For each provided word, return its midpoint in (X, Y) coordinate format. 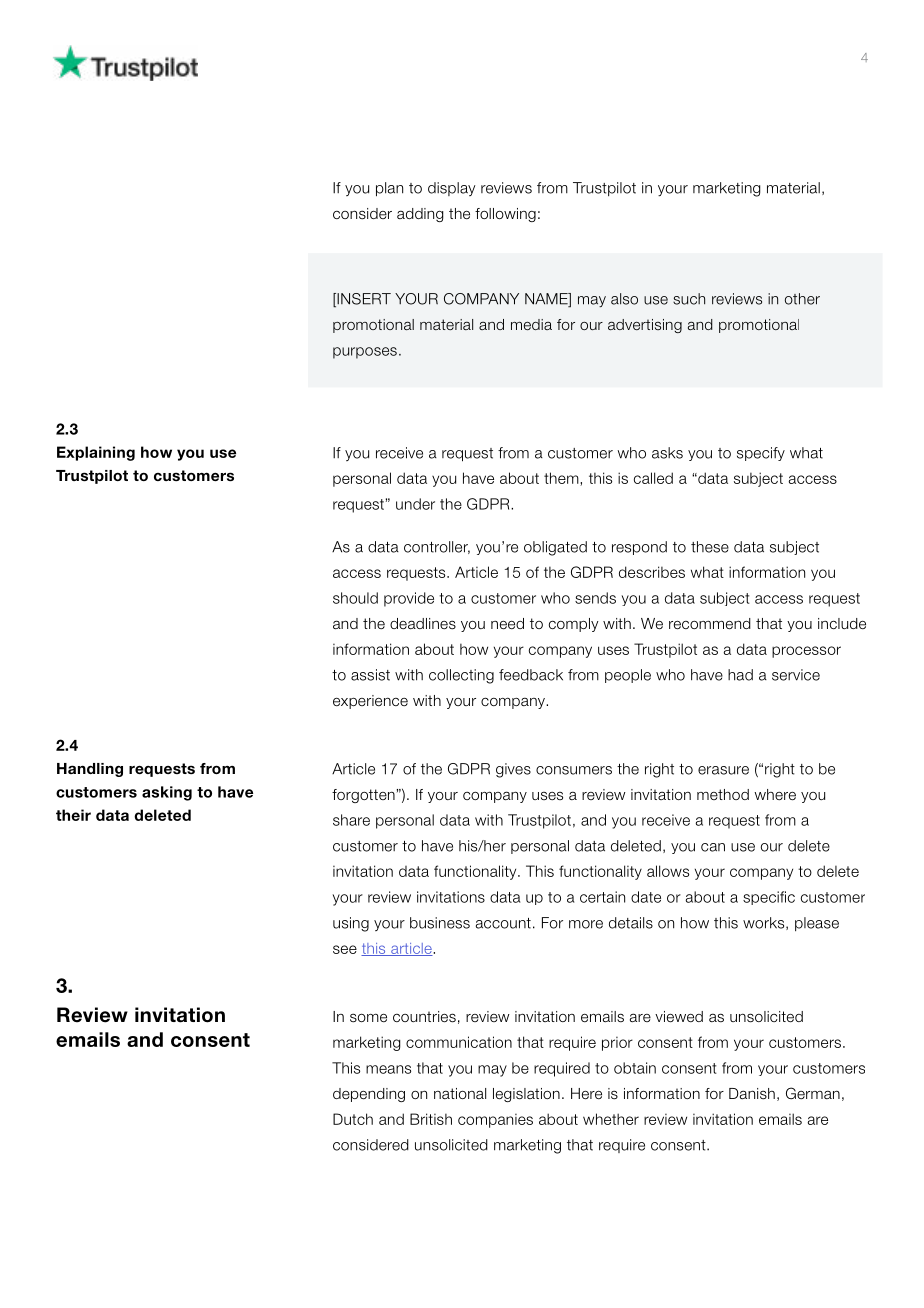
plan (389, 189)
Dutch (353, 1119)
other (802, 299)
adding (420, 215)
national (460, 1093)
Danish (752, 1094)
